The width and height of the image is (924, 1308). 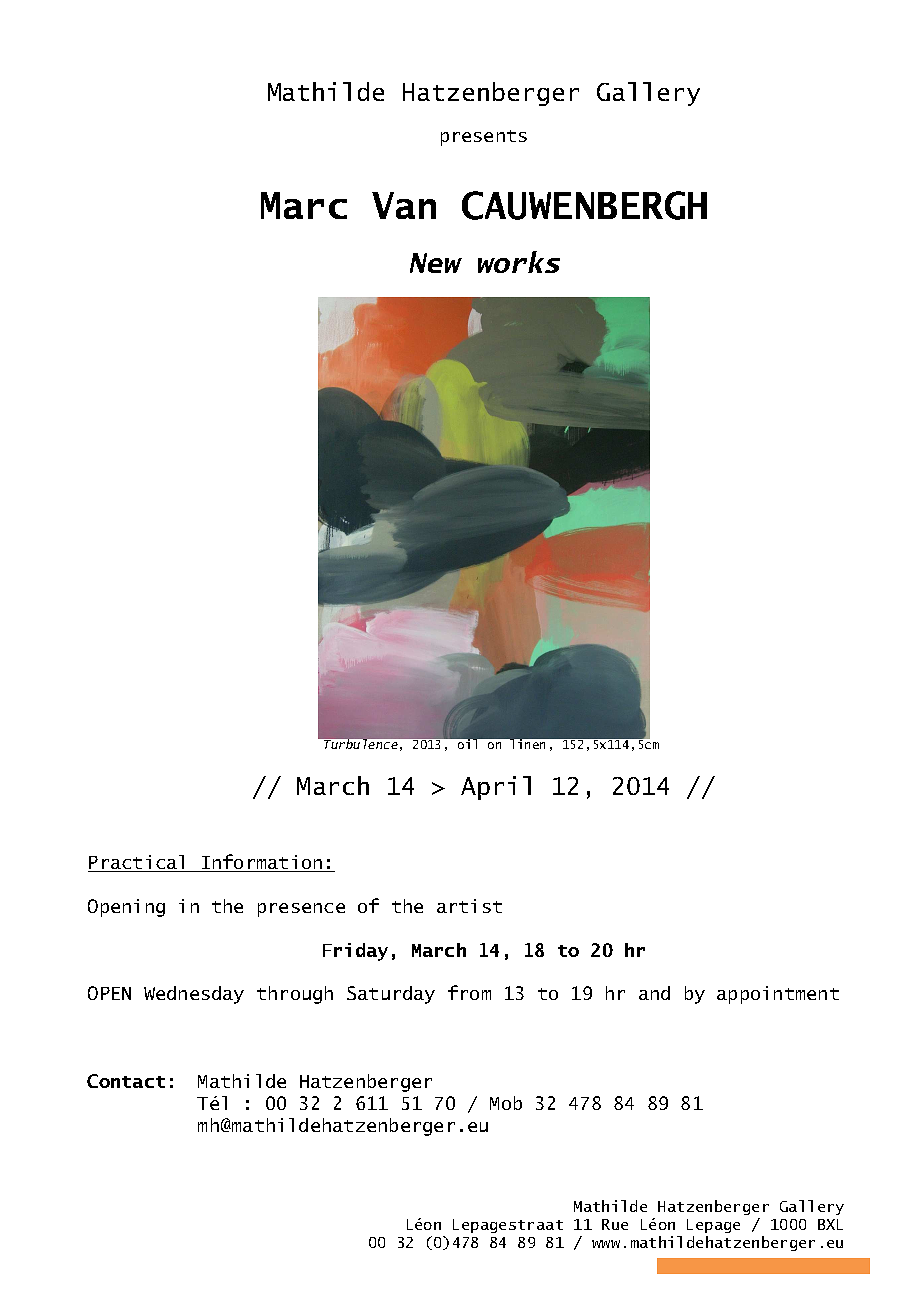 What do you see at coordinates (262, 863) in the image?
I see `Information` at bounding box center [262, 863].
